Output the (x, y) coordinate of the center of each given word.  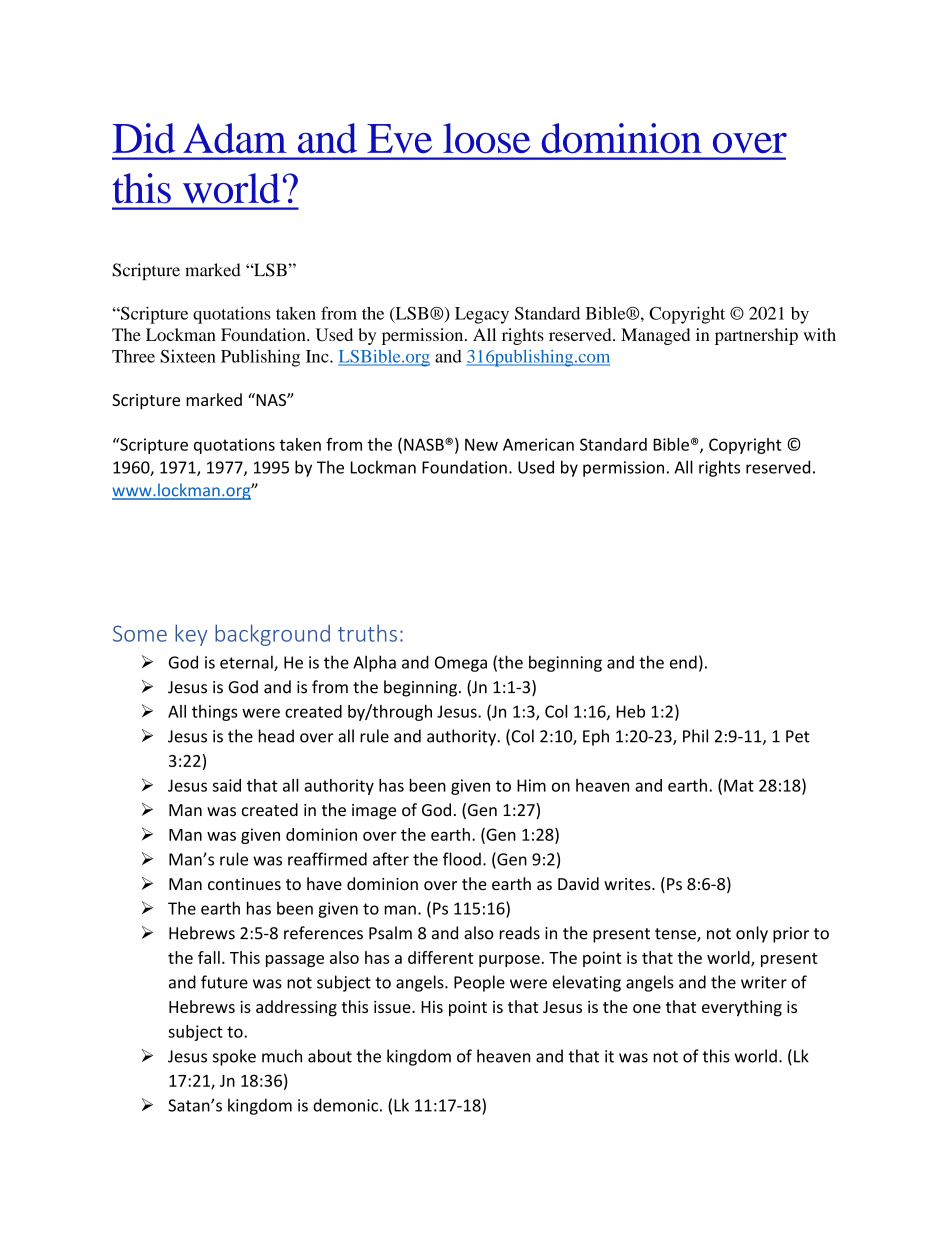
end (683, 662)
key (191, 635)
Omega (461, 664)
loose (487, 138)
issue (393, 1007)
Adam (235, 138)
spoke (234, 1057)
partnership (756, 336)
